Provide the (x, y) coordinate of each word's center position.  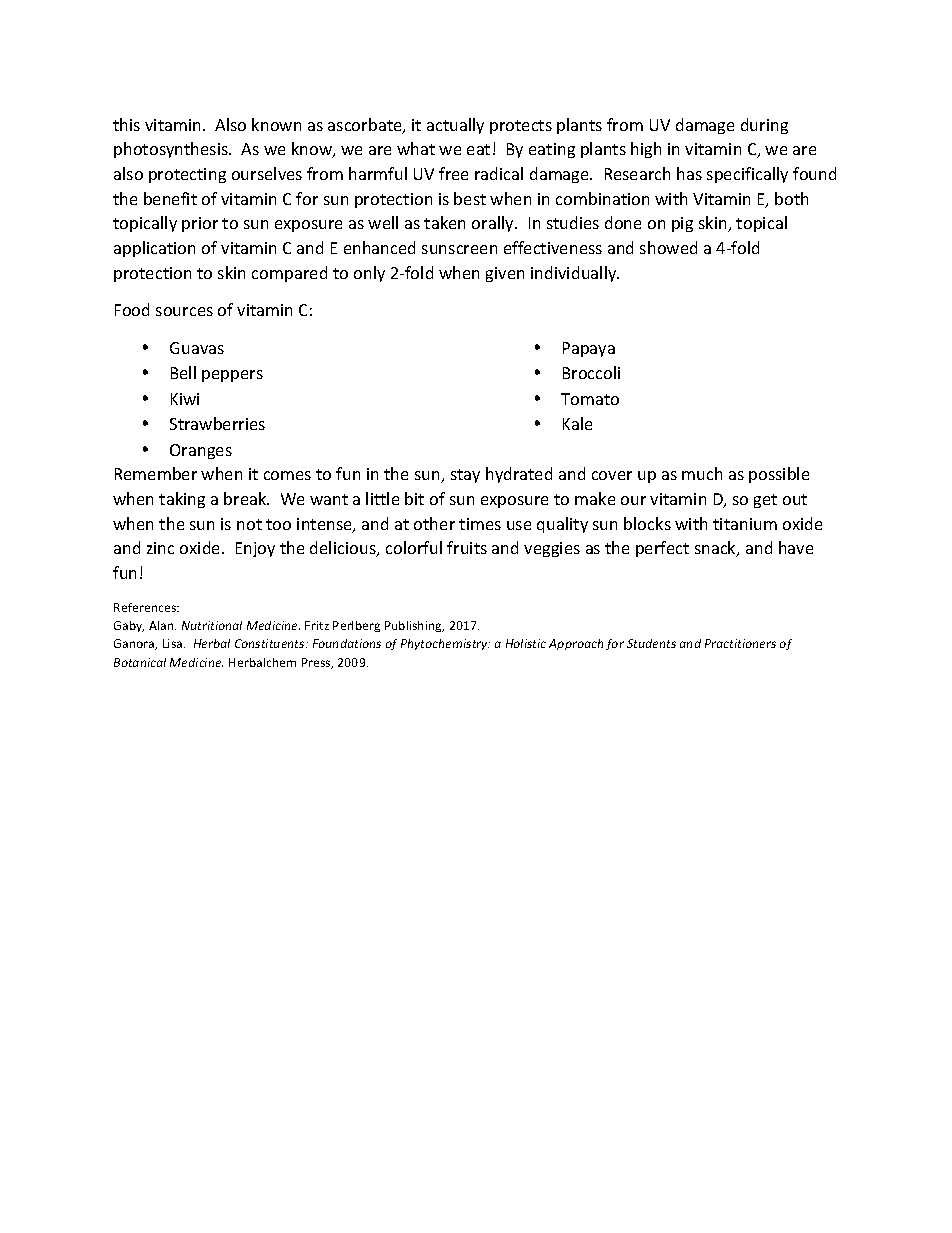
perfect (662, 549)
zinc (160, 548)
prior (200, 224)
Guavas (197, 348)
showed (668, 247)
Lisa (174, 643)
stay (465, 476)
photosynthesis (172, 150)
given (505, 274)
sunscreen (459, 249)
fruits (467, 547)
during (764, 126)
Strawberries (217, 423)
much (702, 473)
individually (575, 274)
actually (455, 126)
